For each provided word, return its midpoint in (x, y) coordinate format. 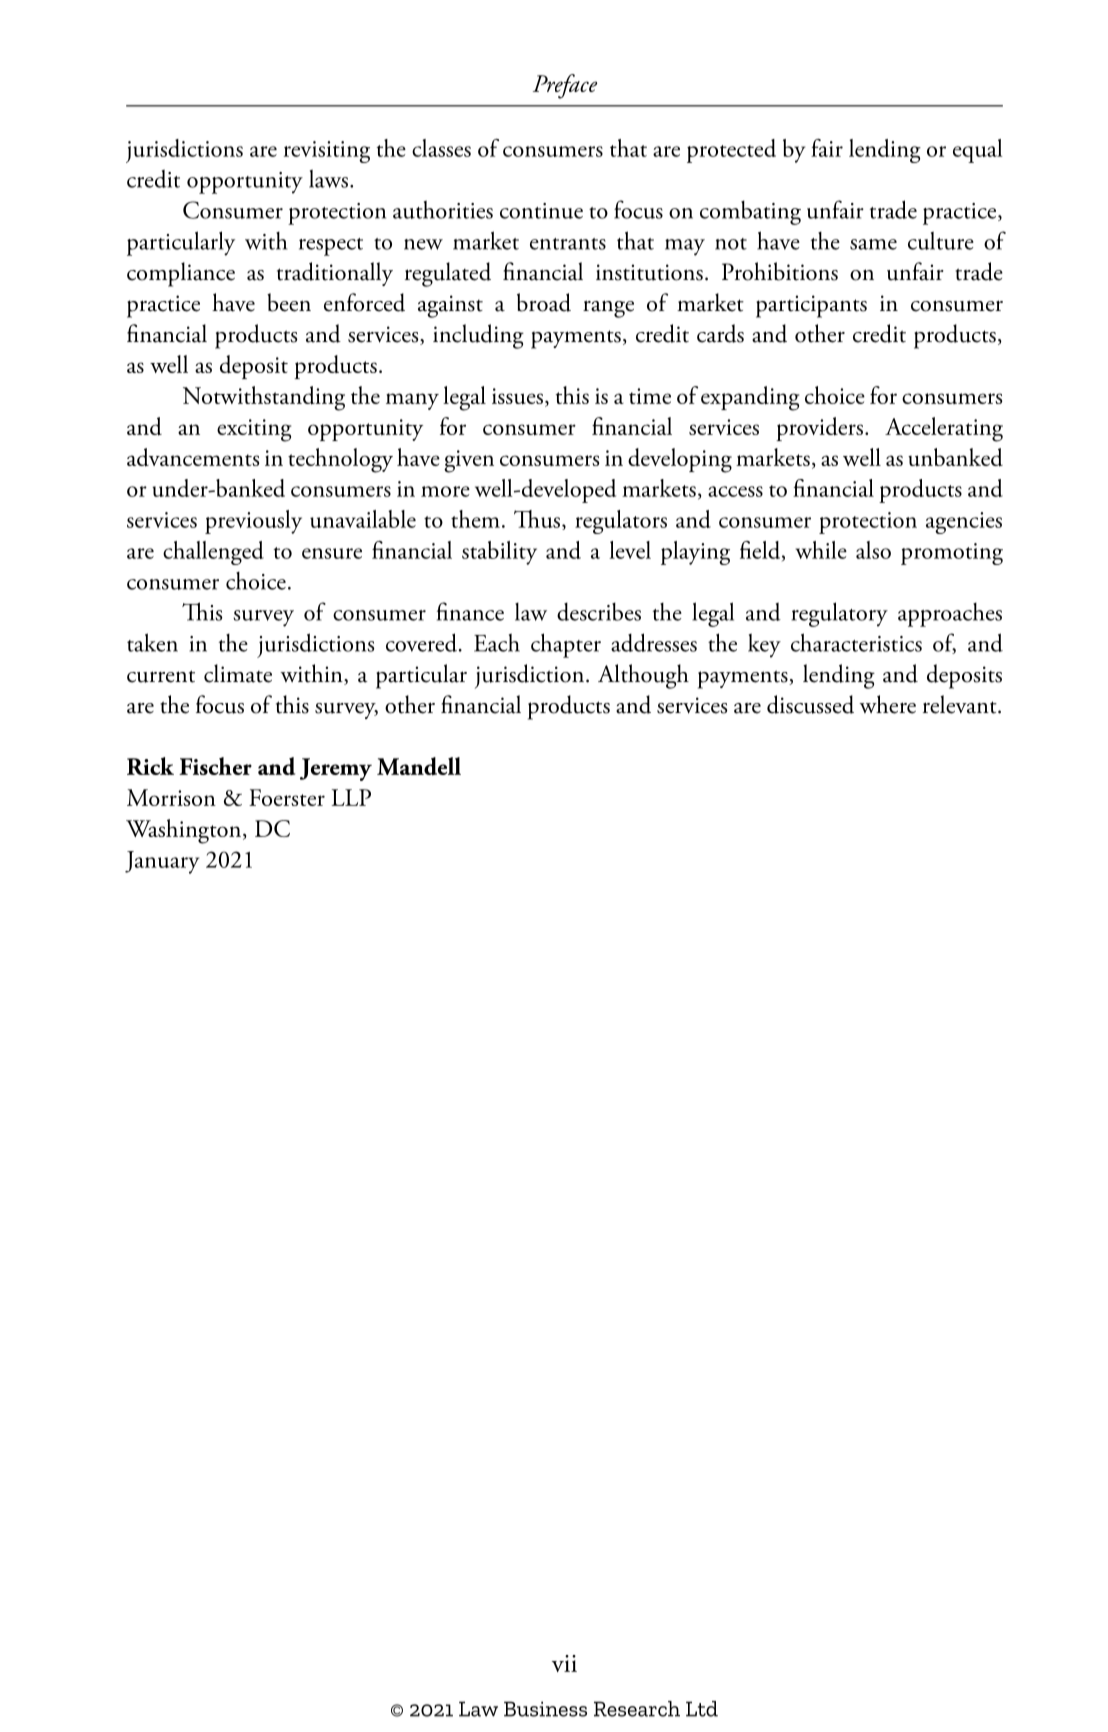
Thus (538, 520)
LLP (351, 797)
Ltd (702, 1709)
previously (253, 522)
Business (545, 1709)
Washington (185, 831)
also (873, 550)
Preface (565, 86)
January (162, 862)
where (888, 704)
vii (564, 1663)
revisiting (327, 152)
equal (978, 151)
